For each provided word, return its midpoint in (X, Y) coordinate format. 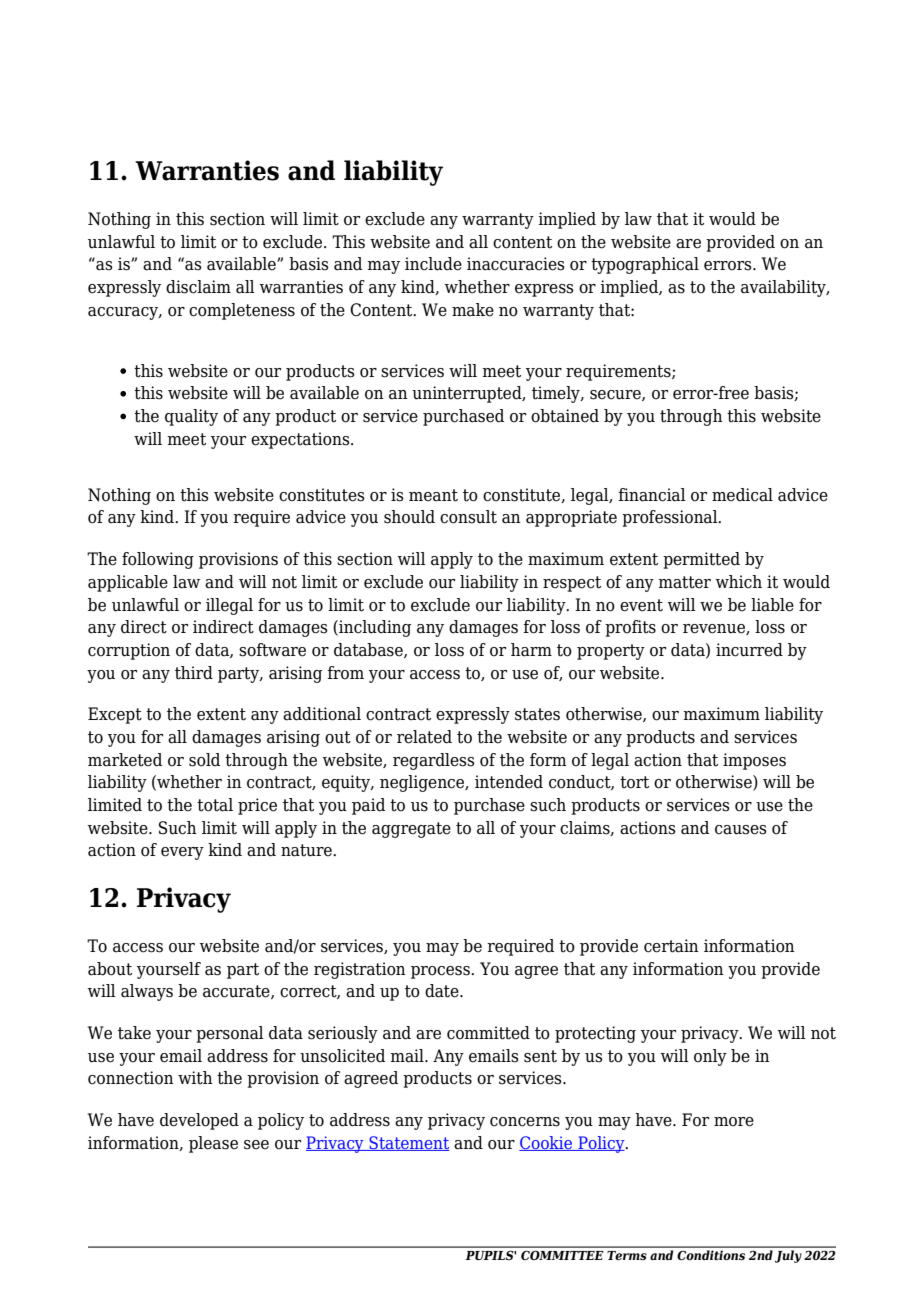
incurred (749, 650)
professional (671, 518)
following (158, 560)
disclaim (198, 287)
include (433, 264)
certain (671, 946)
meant (433, 495)
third (194, 673)
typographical (645, 265)
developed (199, 1121)
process (441, 972)
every (182, 853)
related (424, 737)
